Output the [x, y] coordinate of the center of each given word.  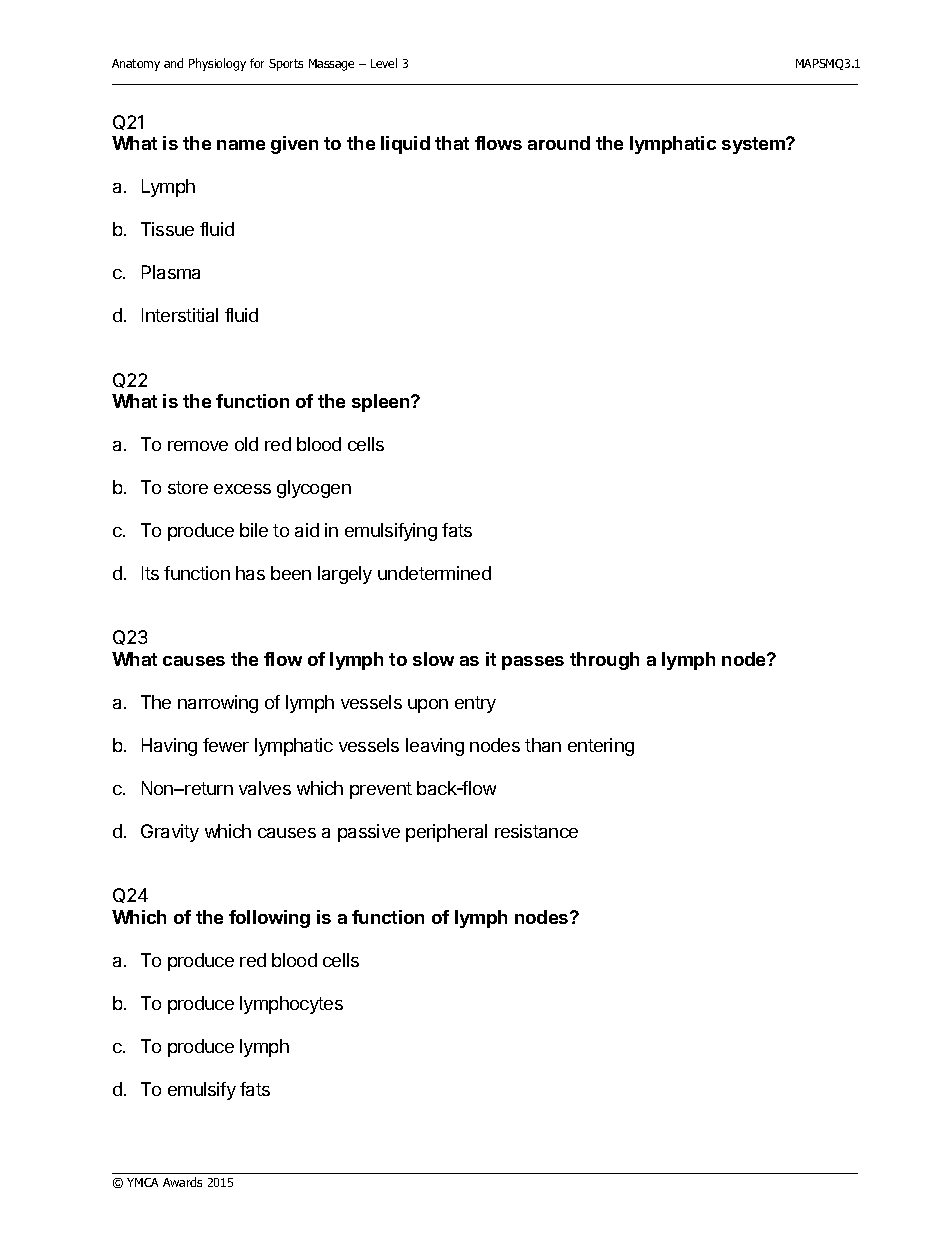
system [754, 145]
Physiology [217, 64]
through [604, 661]
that [452, 143]
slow [433, 659]
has [250, 573]
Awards [182, 1182]
